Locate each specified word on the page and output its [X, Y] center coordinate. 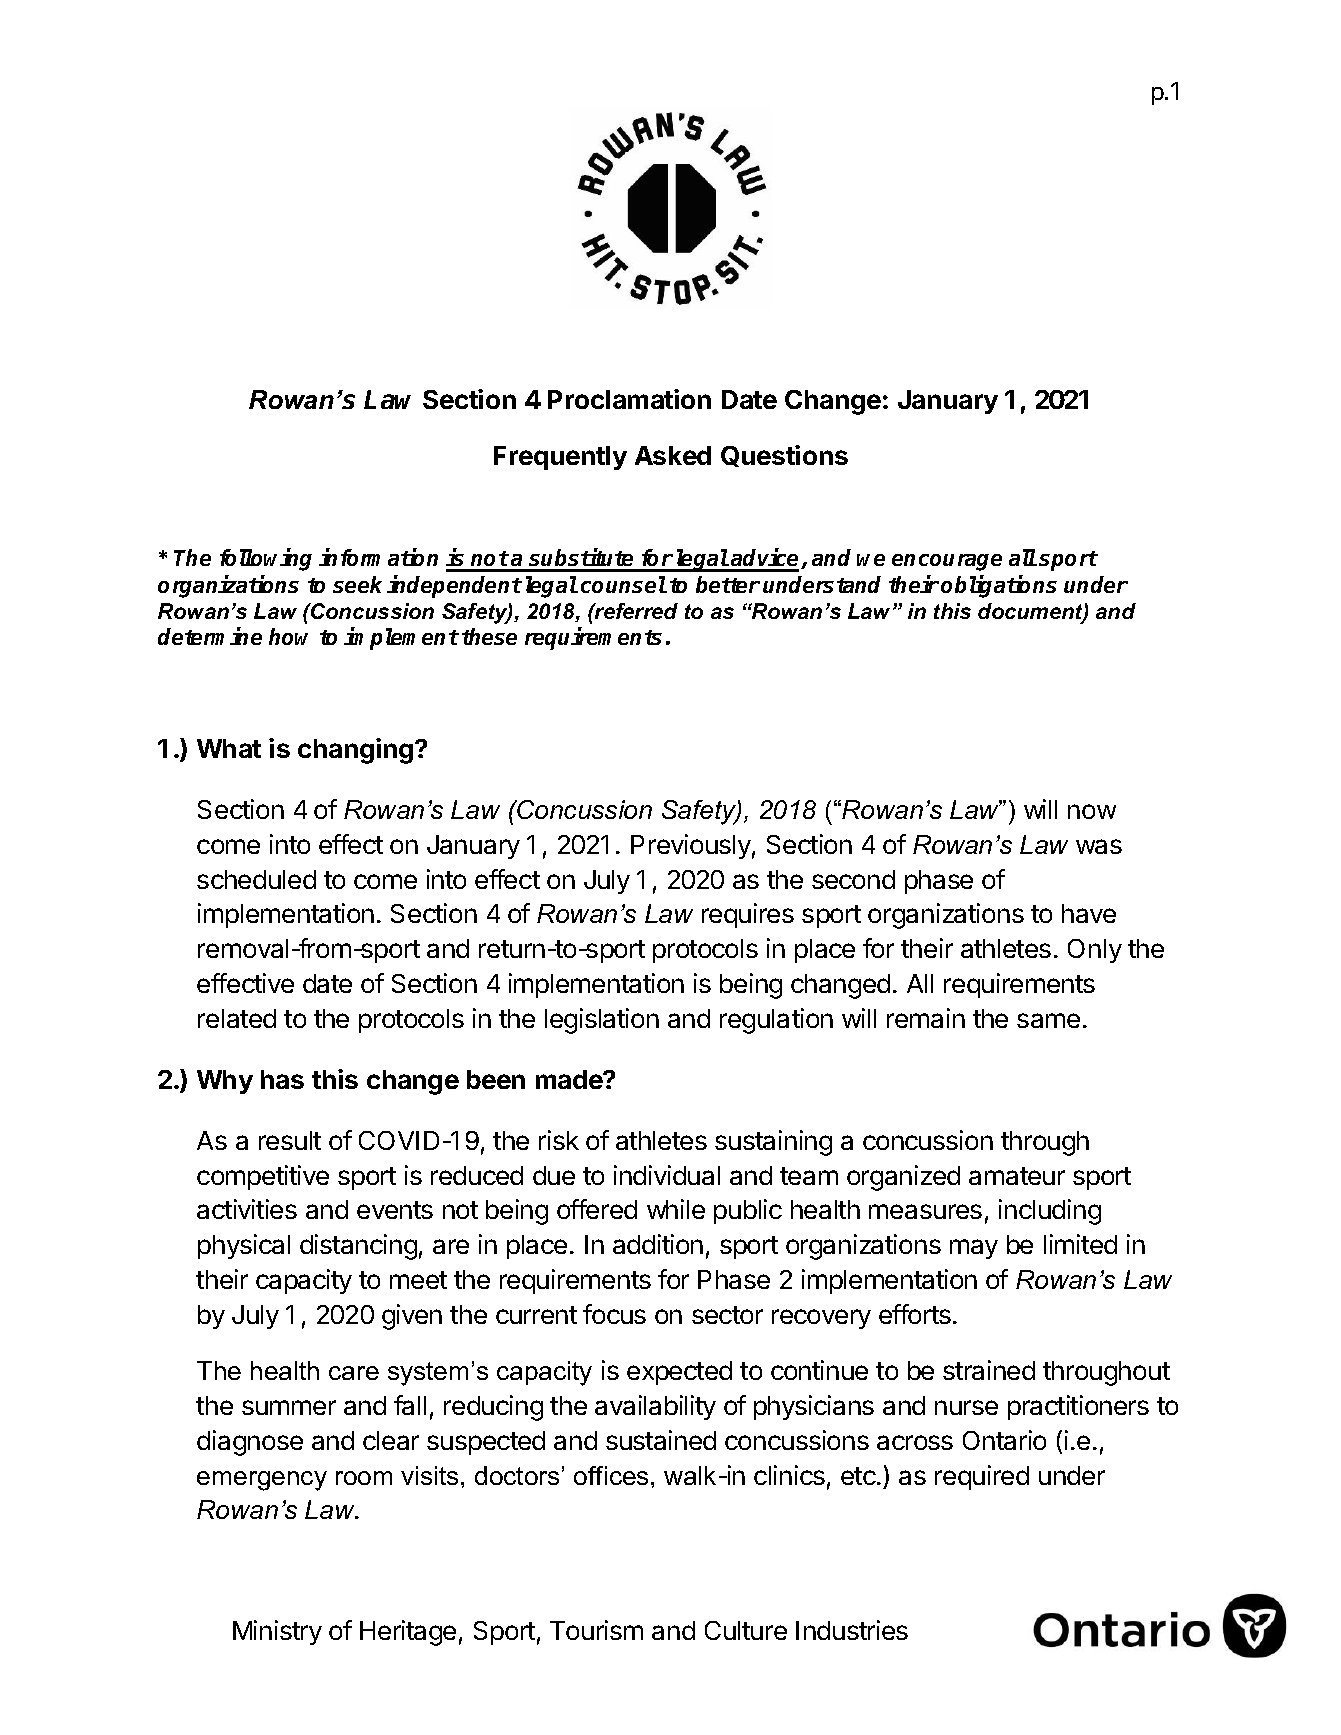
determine [210, 636]
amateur [1017, 1176]
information [378, 557]
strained [989, 1370]
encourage [947, 562]
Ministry [277, 1632]
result [290, 1140]
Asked [673, 455]
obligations [999, 586]
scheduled [256, 879]
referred [635, 611]
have [1089, 913]
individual [667, 1175]
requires [748, 915]
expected [679, 1373]
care [354, 1373]
